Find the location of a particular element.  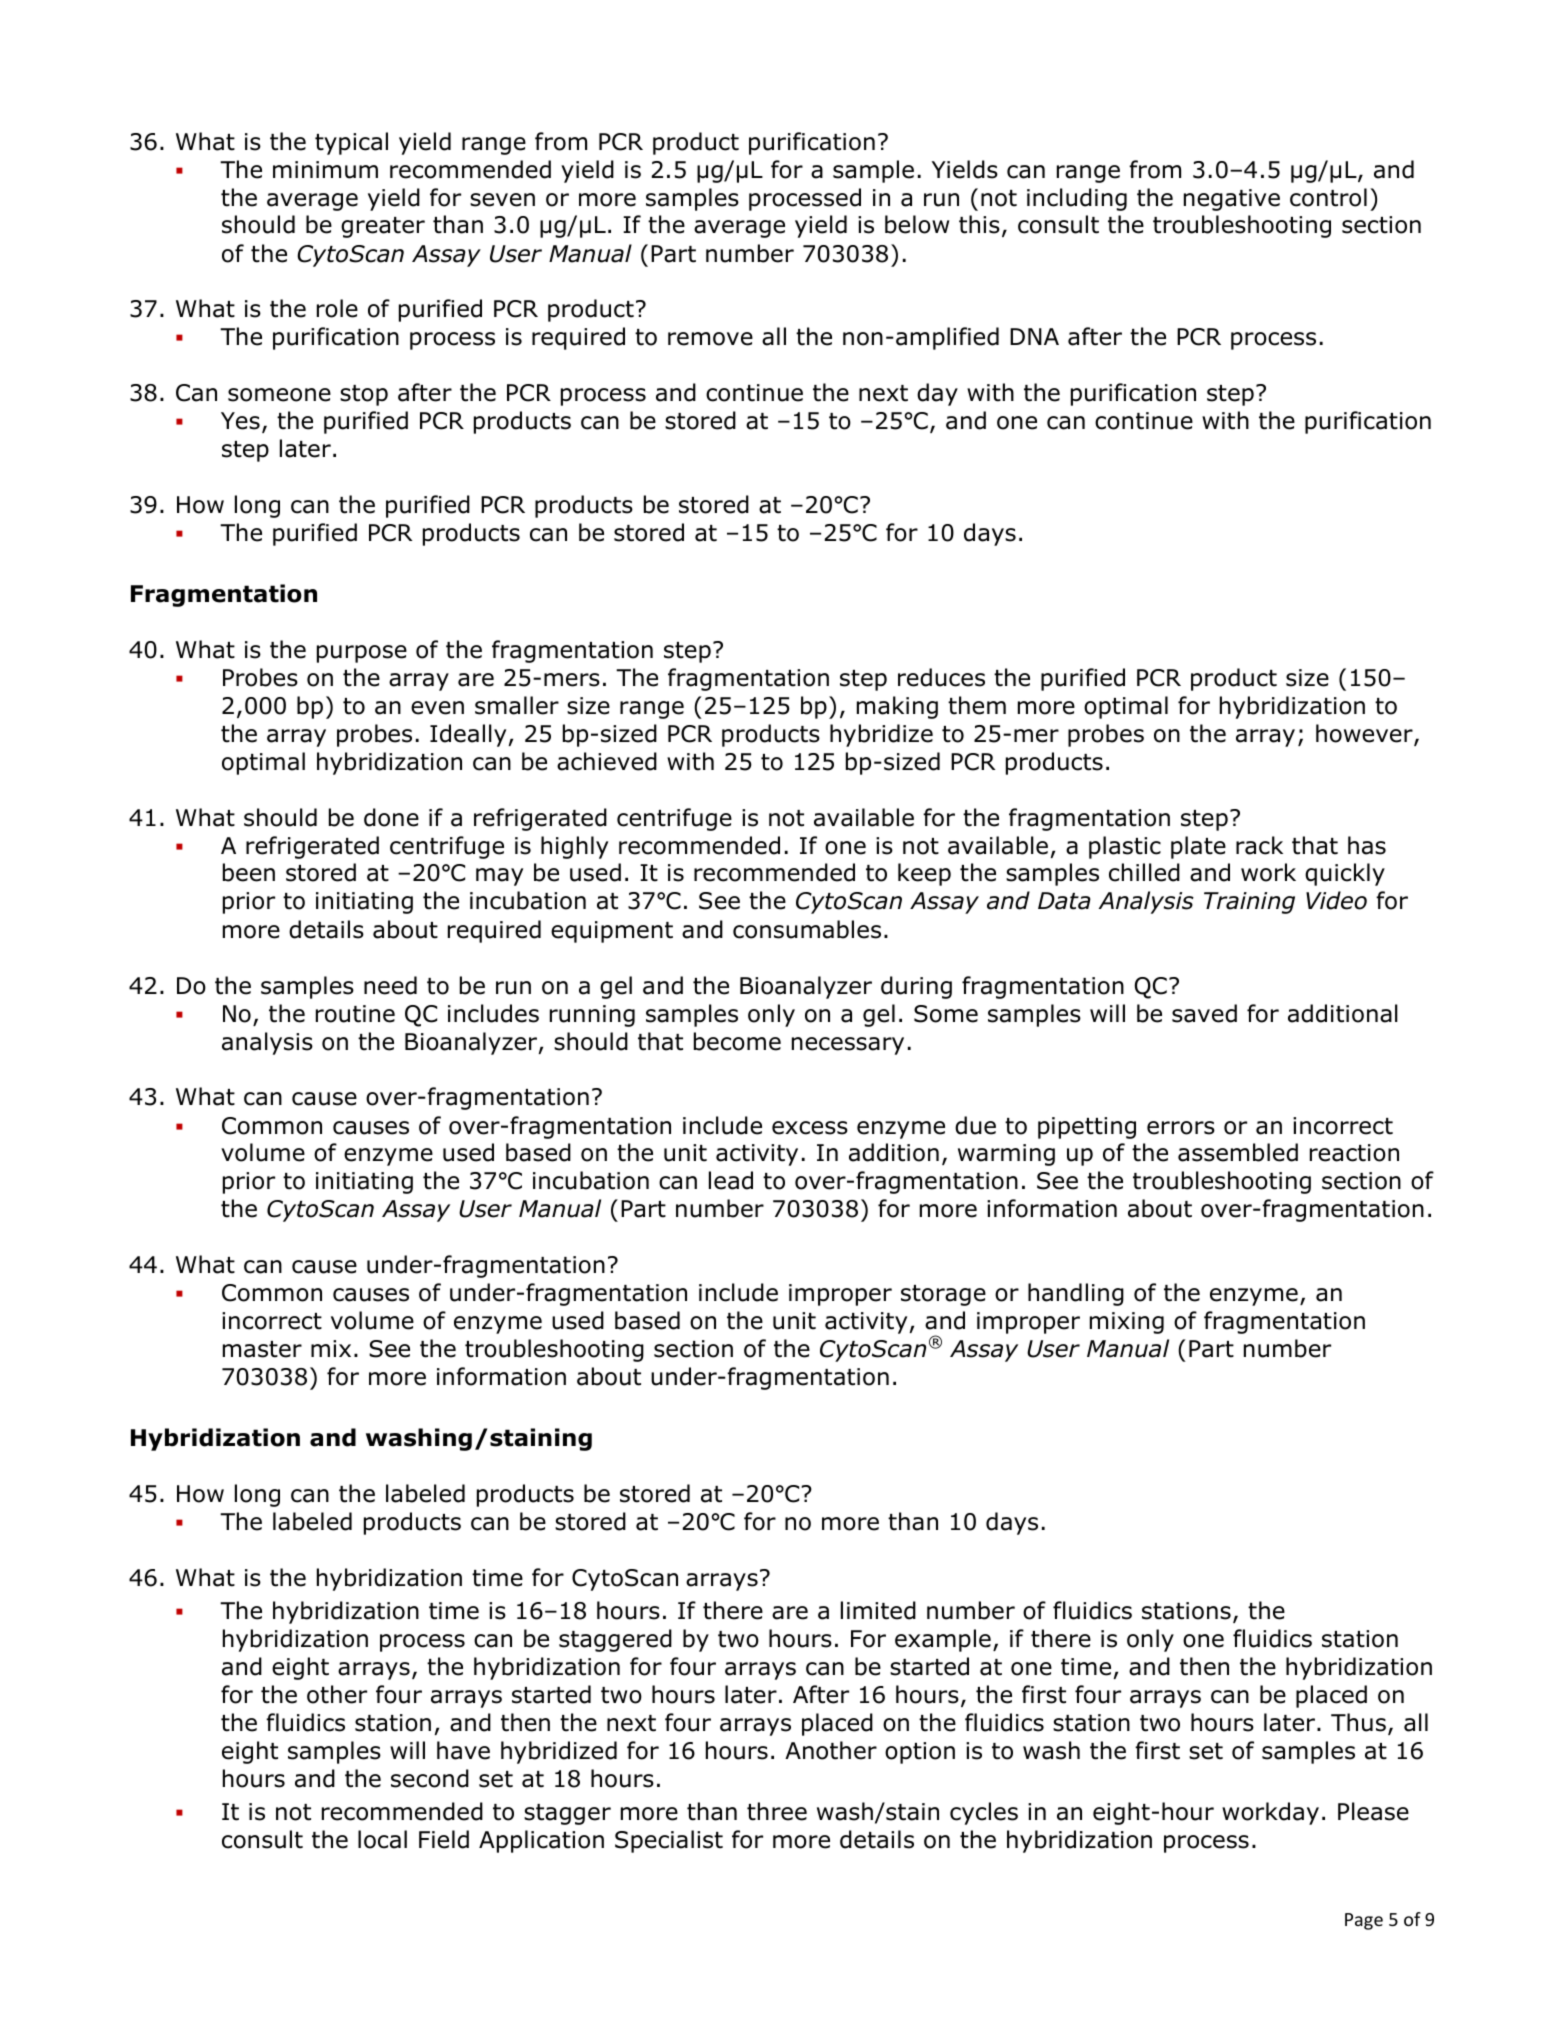

greater is located at coordinates (383, 227).
